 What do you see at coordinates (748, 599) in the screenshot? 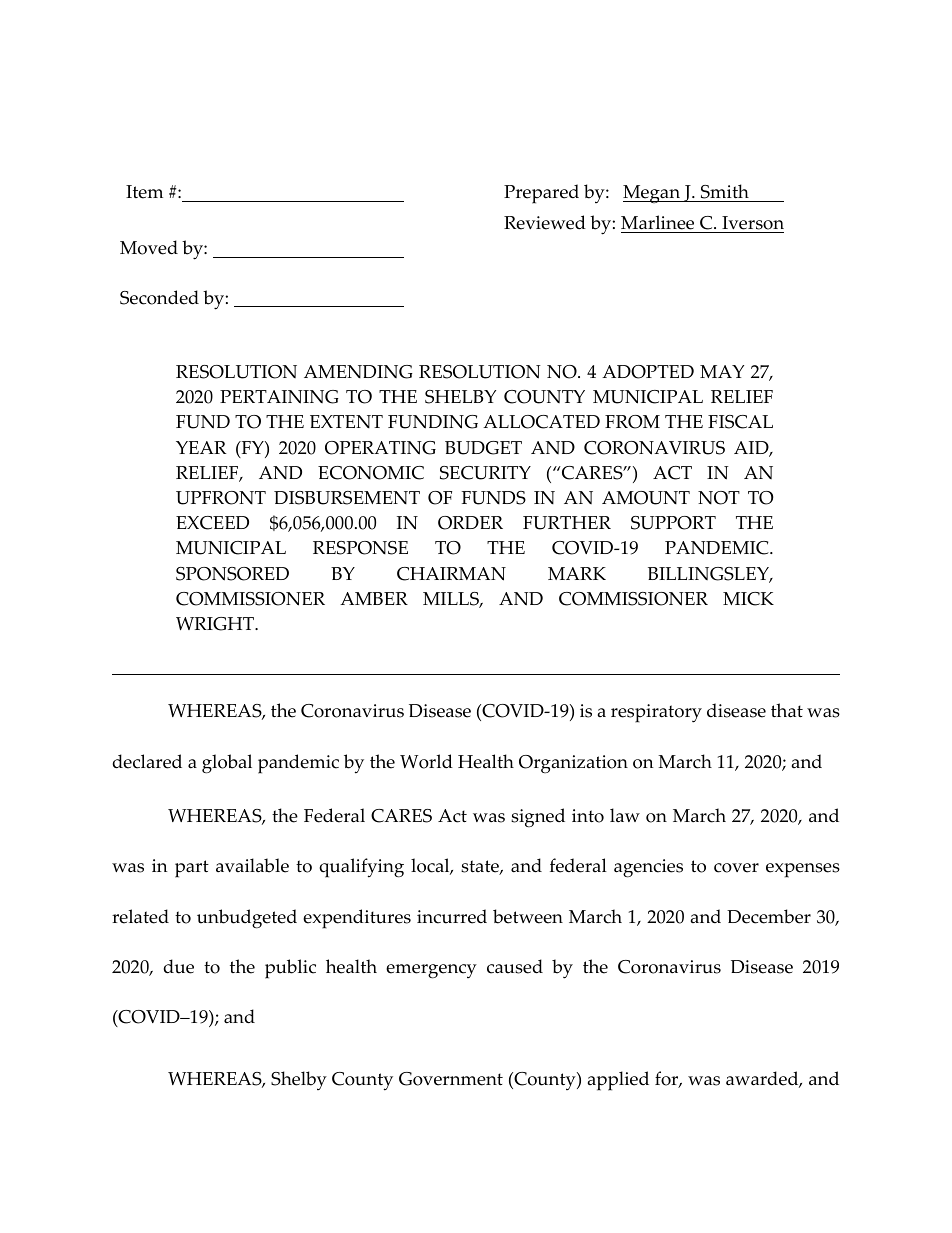
I see `MICK` at bounding box center [748, 599].
